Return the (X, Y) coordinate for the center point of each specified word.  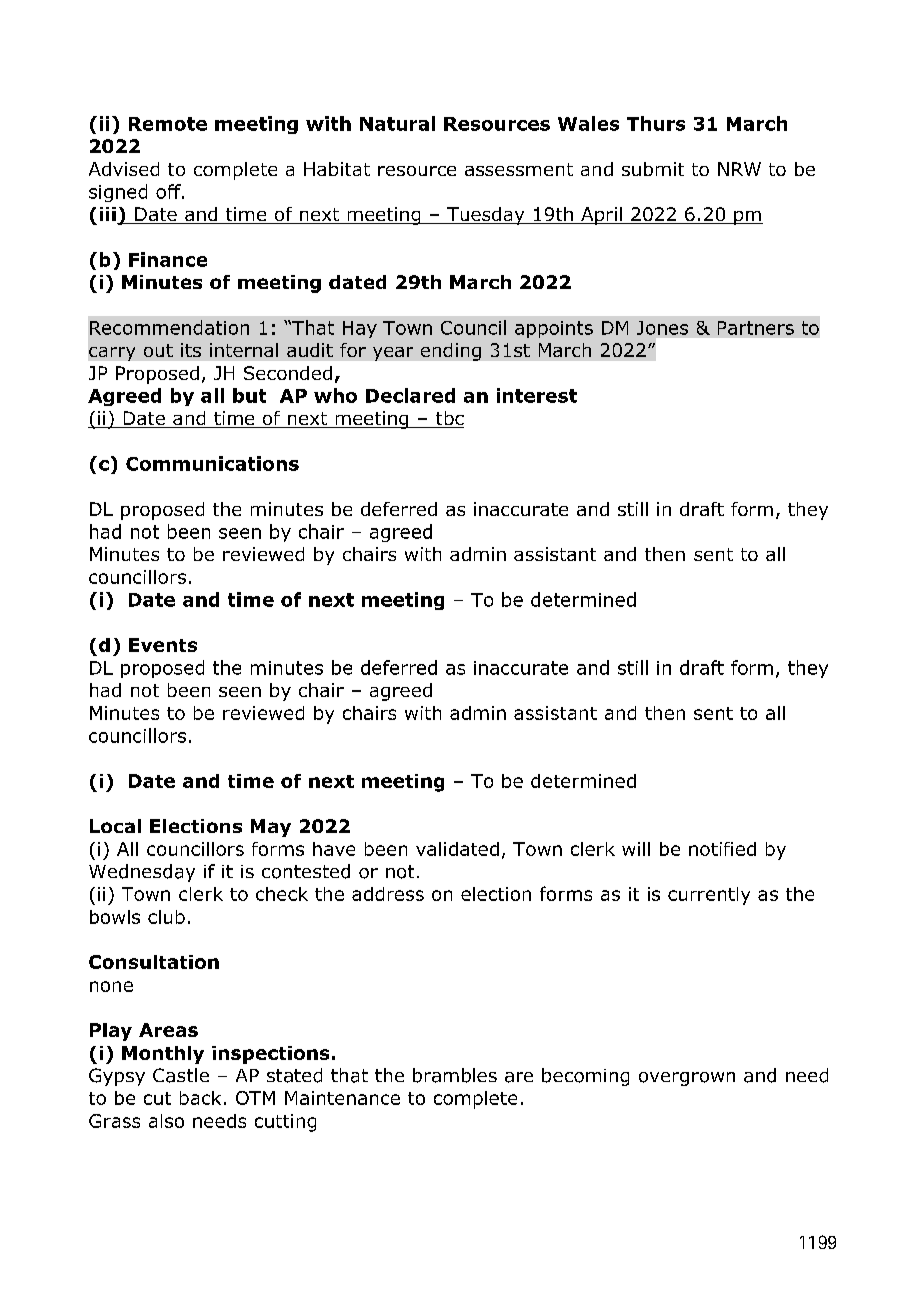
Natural (397, 123)
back (200, 1098)
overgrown (687, 1079)
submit (653, 169)
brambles (455, 1075)
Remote (168, 124)
